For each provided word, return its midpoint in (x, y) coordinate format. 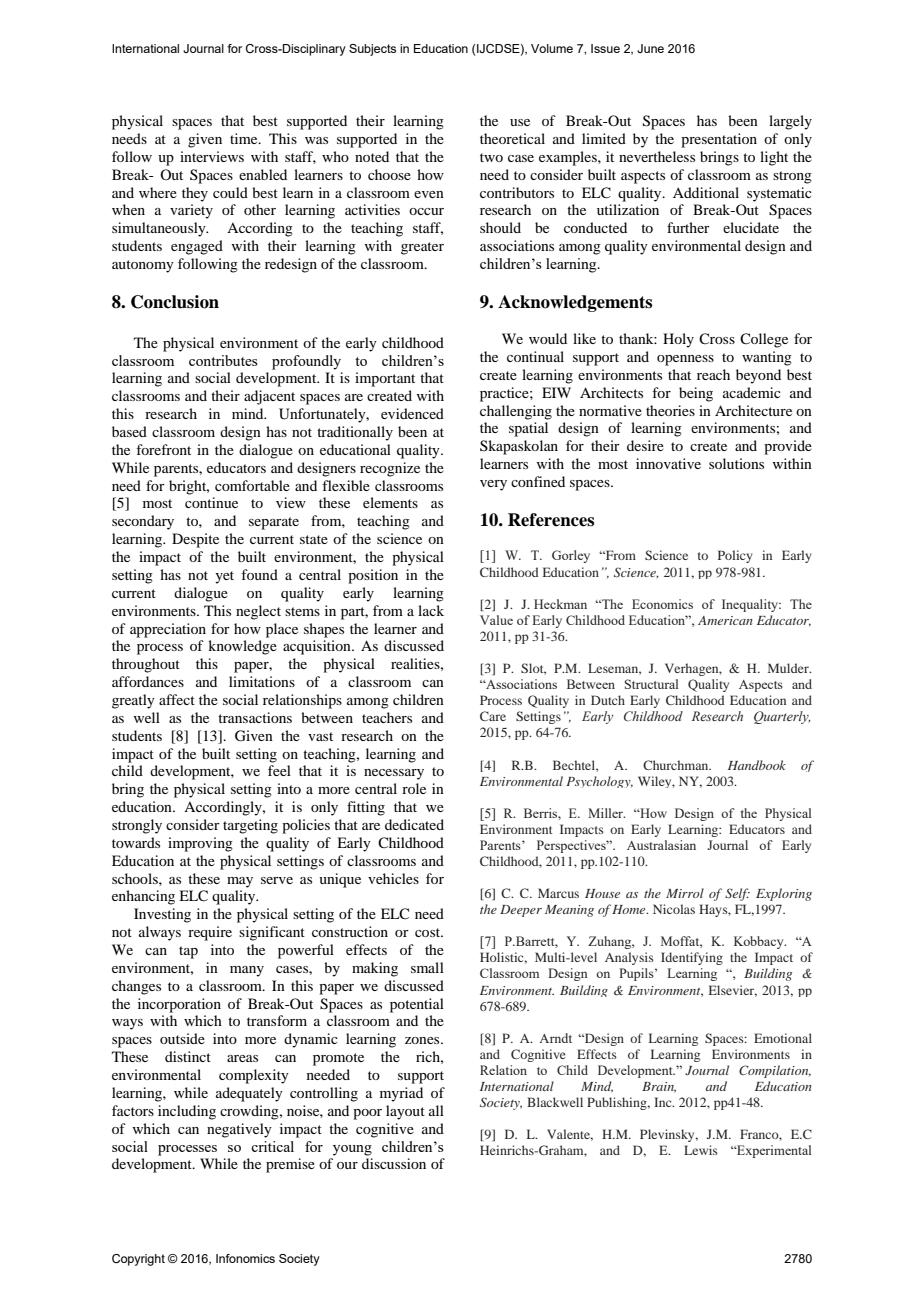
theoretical (512, 138)
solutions (736, 463)
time (245, 138)
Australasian (661, 845)
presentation (719, 140)
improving (200, 844)
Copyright (138, 1260)
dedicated (414, 824)
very (493, 485)
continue (211, 502)
